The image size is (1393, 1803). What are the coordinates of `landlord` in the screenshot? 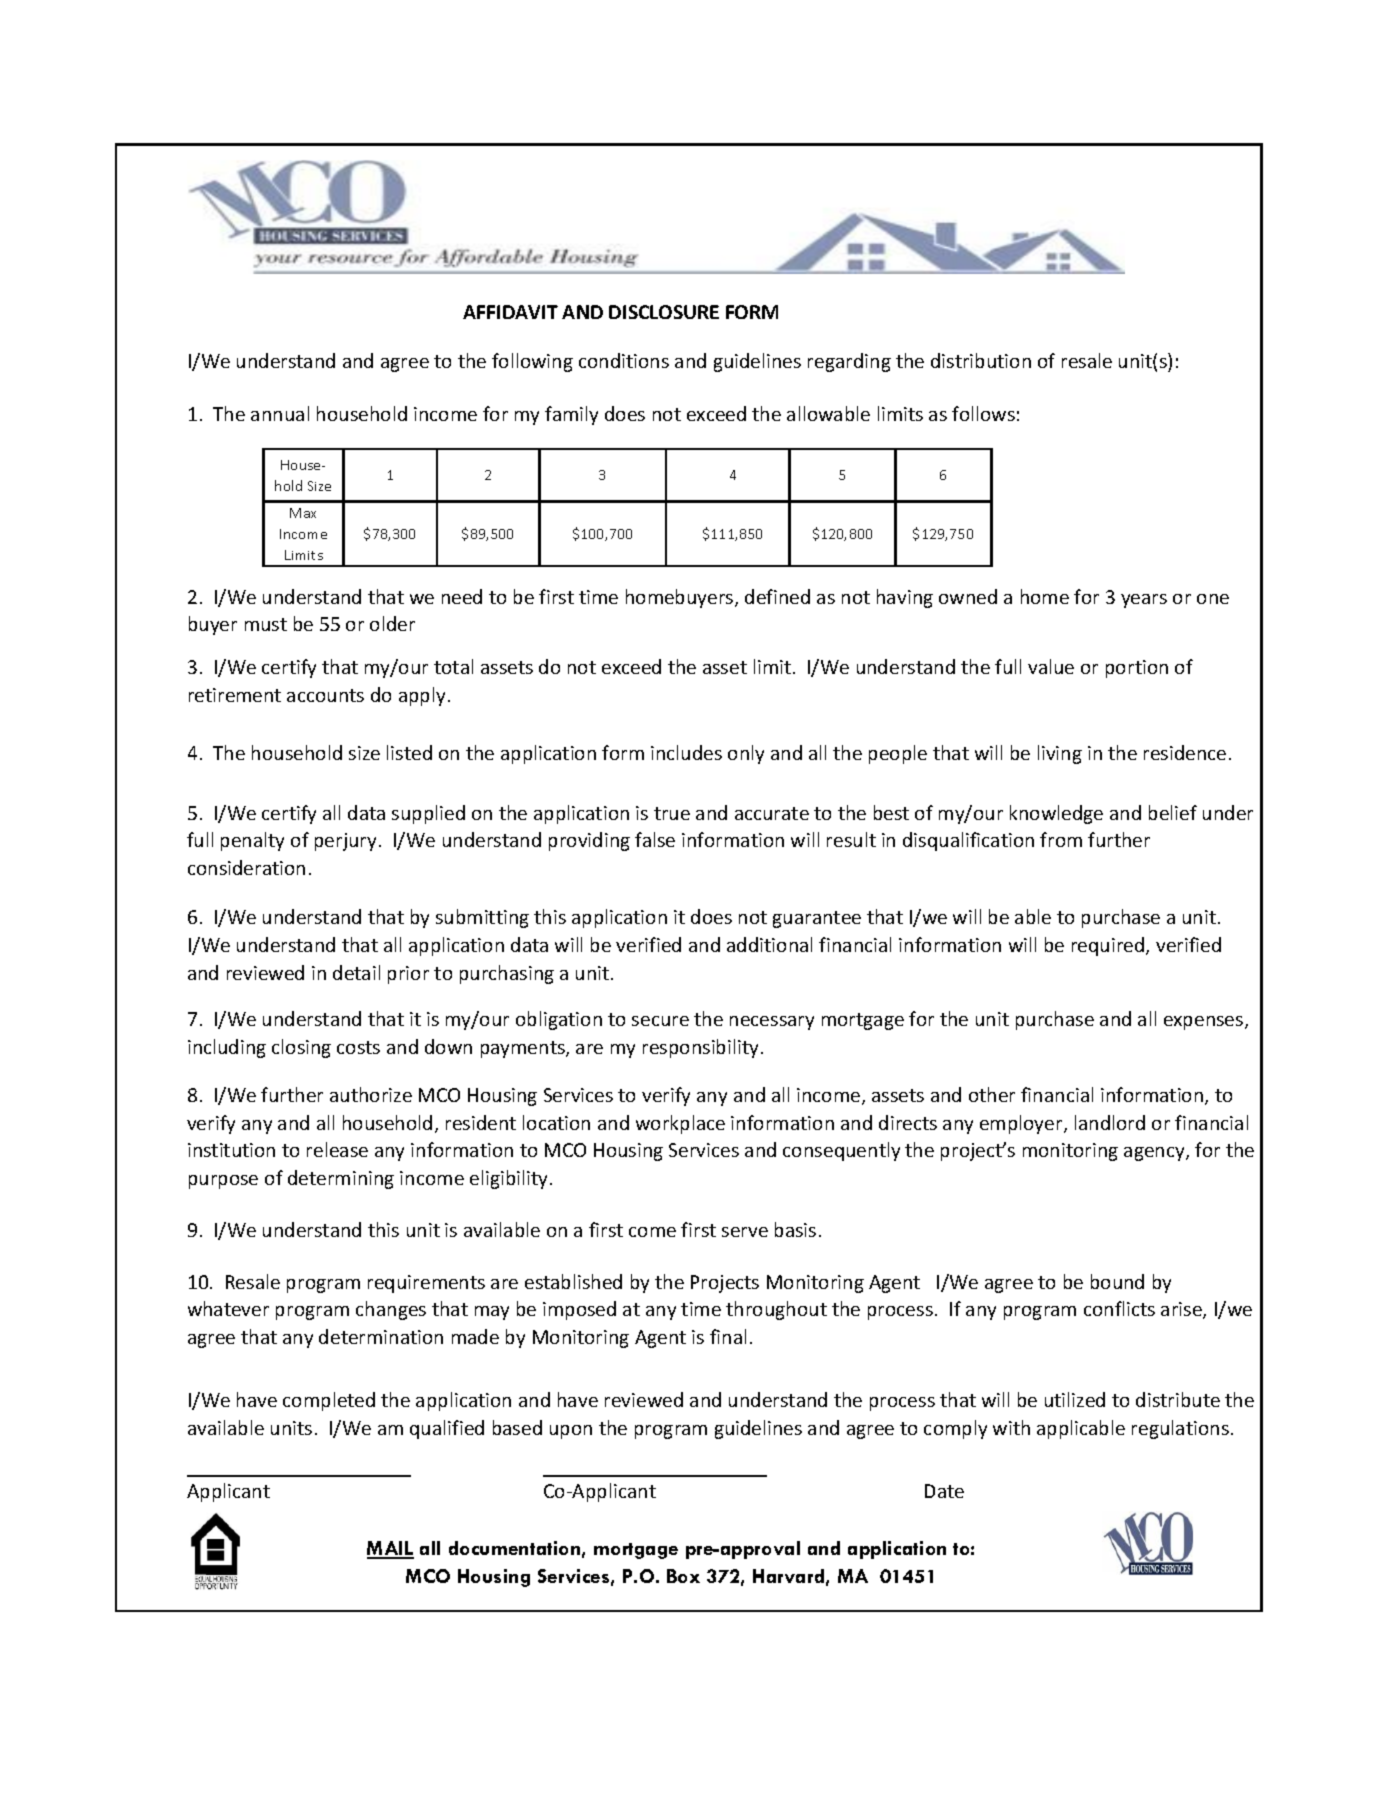 It's located at (1110, 1122).
